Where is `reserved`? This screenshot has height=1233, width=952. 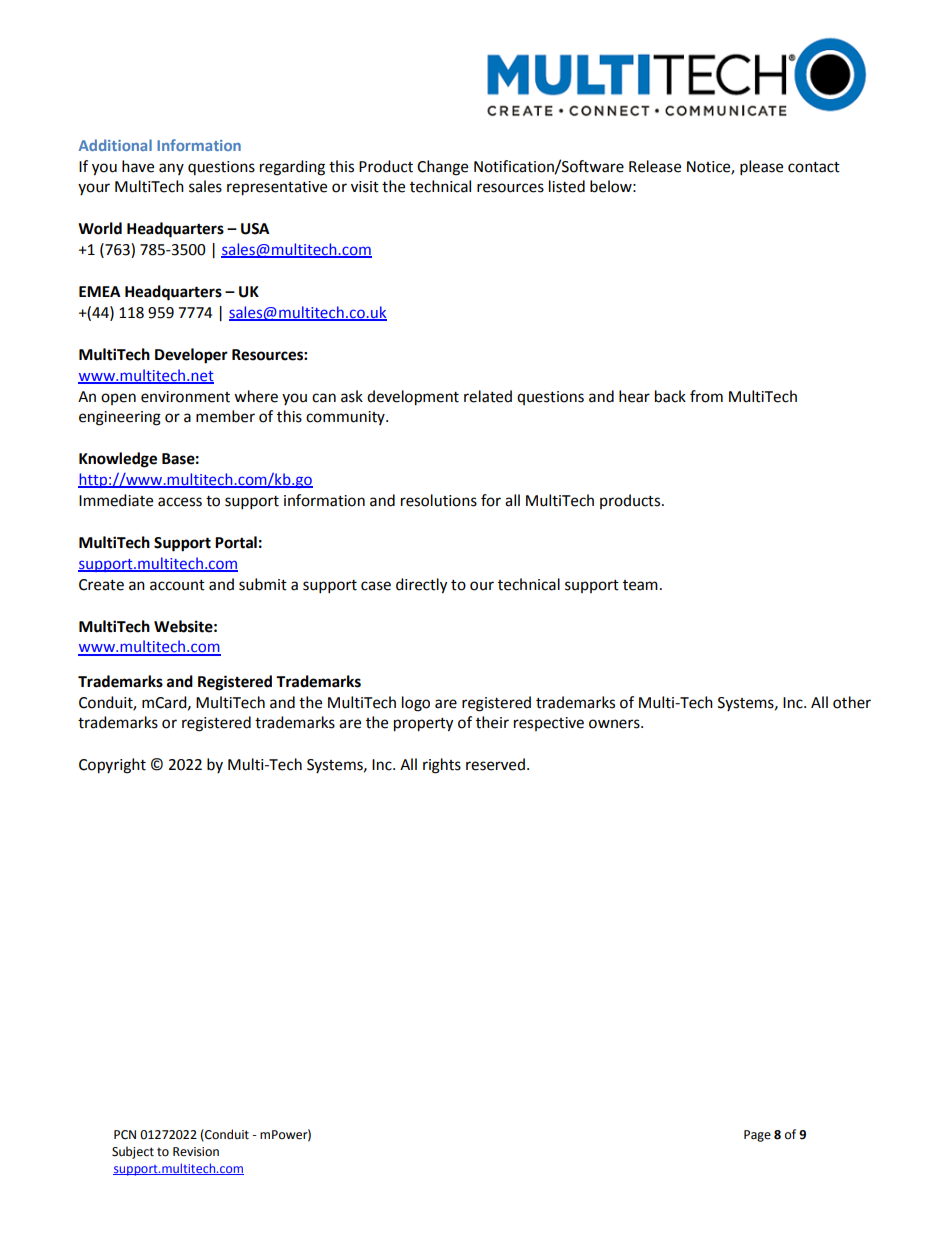
reserved is located at coordinates (495, 764).
